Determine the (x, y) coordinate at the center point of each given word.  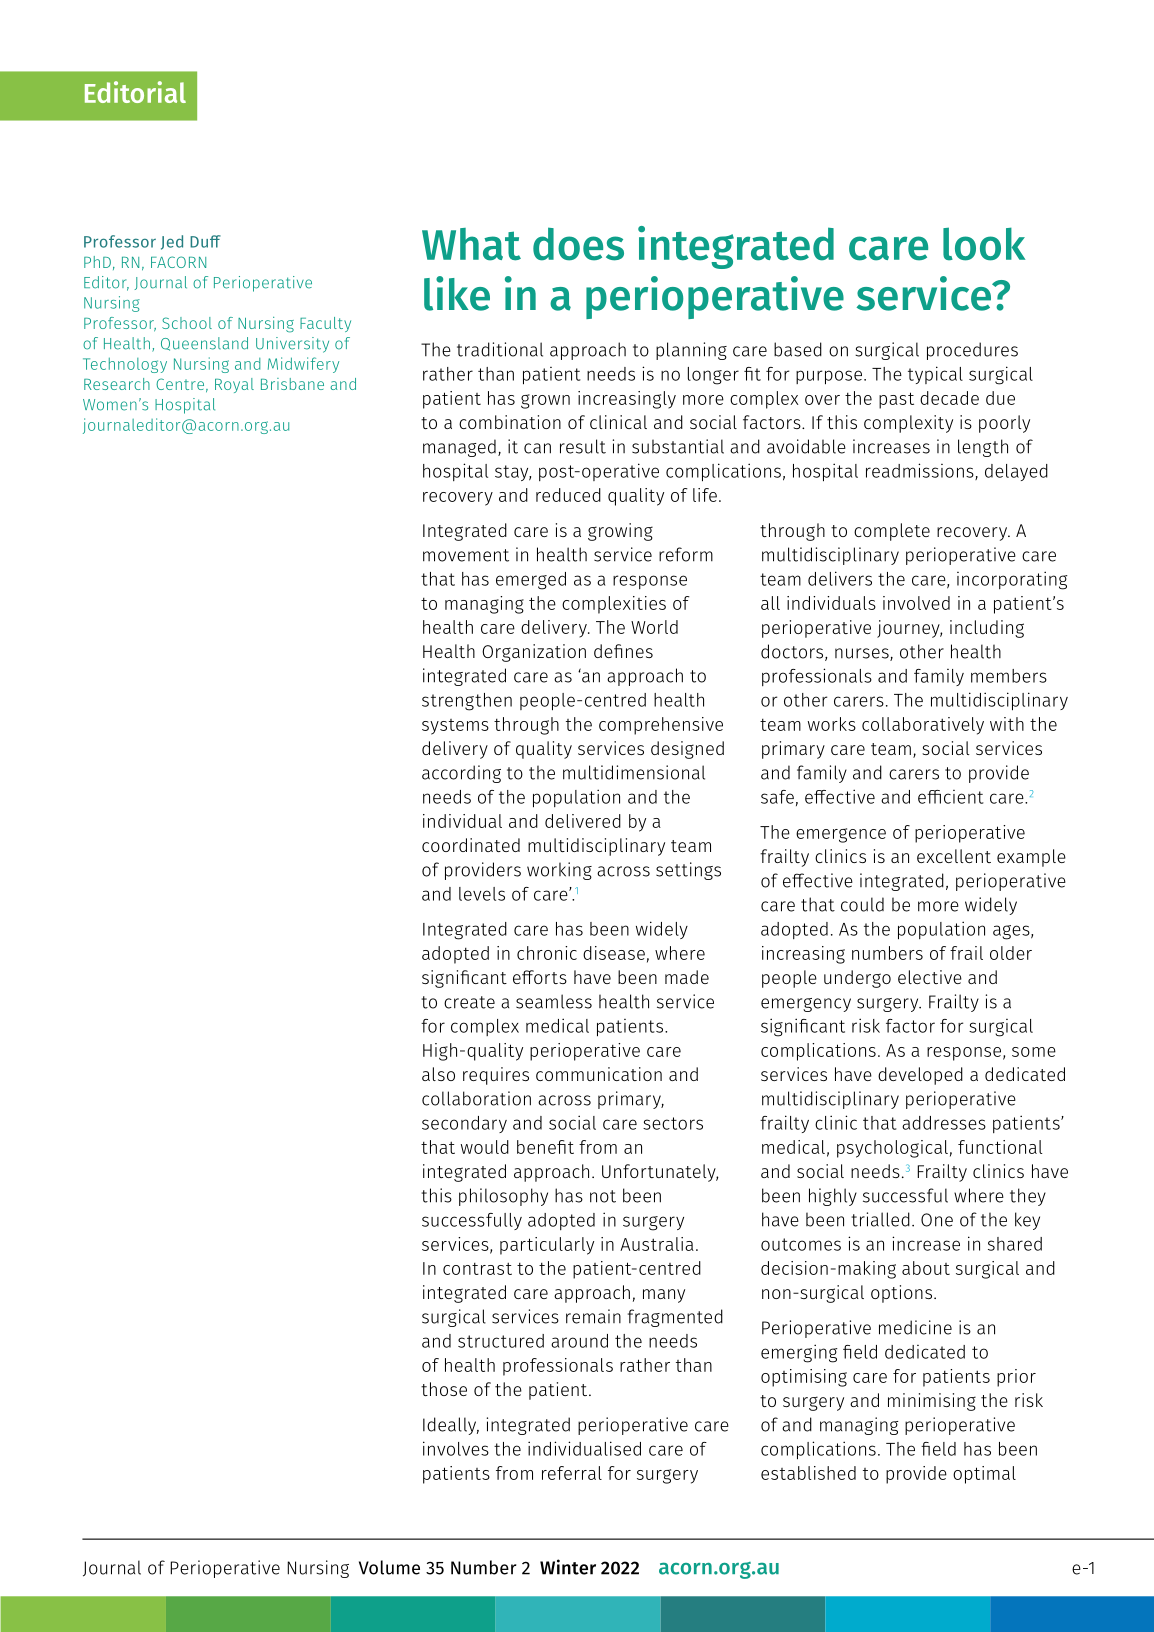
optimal (984, 1475)
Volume (389, 1567)
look (984, 244)
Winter (568, 1567)
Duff (205, 241)
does (578, 244)
